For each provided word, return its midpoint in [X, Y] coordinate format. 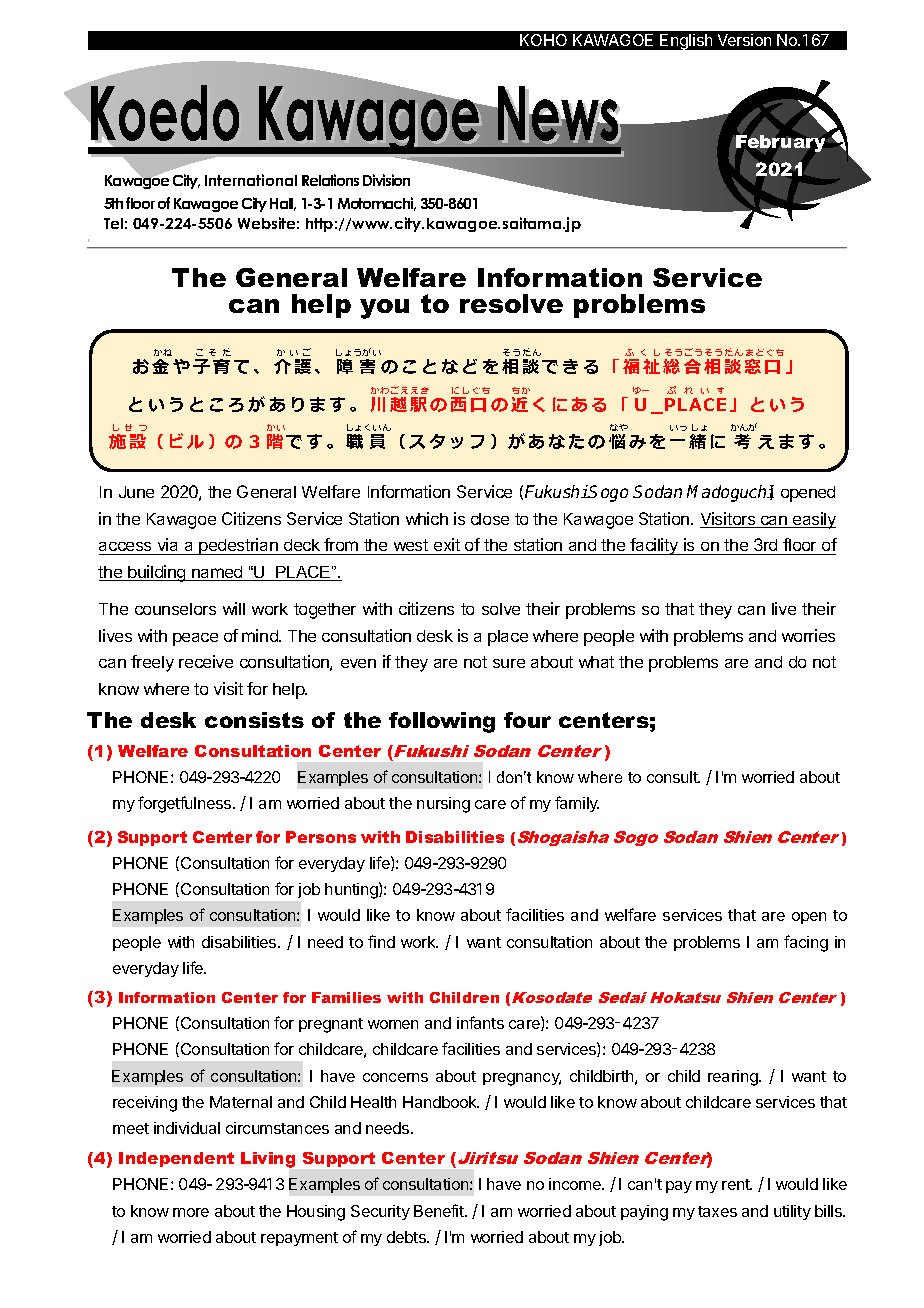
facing [806, 943]
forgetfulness [186, 804]
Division [386, 180]
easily [813, 520]
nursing [443, 805]
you [384, 309]
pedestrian [238, 546]
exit [447, 544]
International [251, 180]
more [191, 1212]
